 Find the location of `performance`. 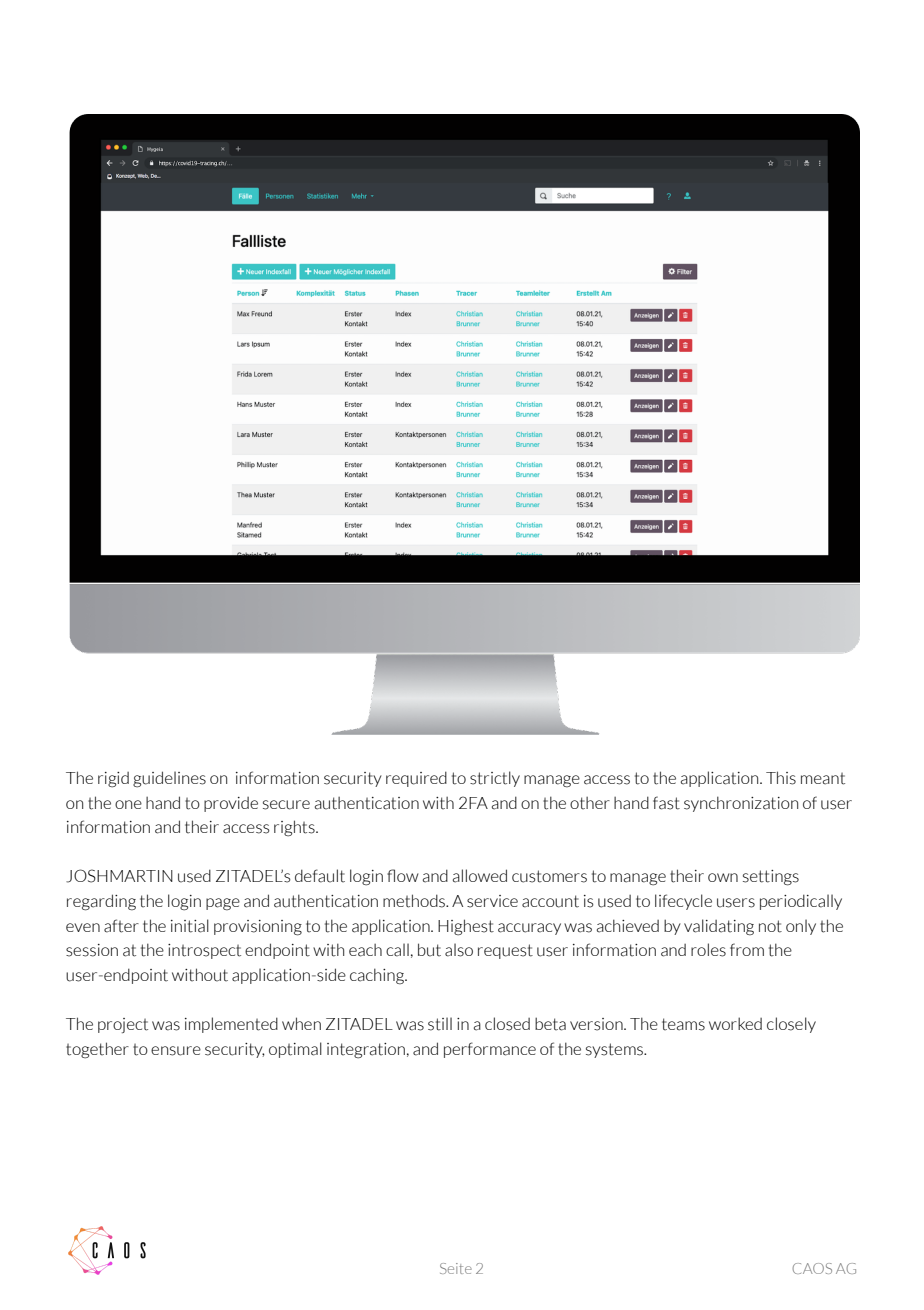

performance is located at coordinates (490, 1050).
